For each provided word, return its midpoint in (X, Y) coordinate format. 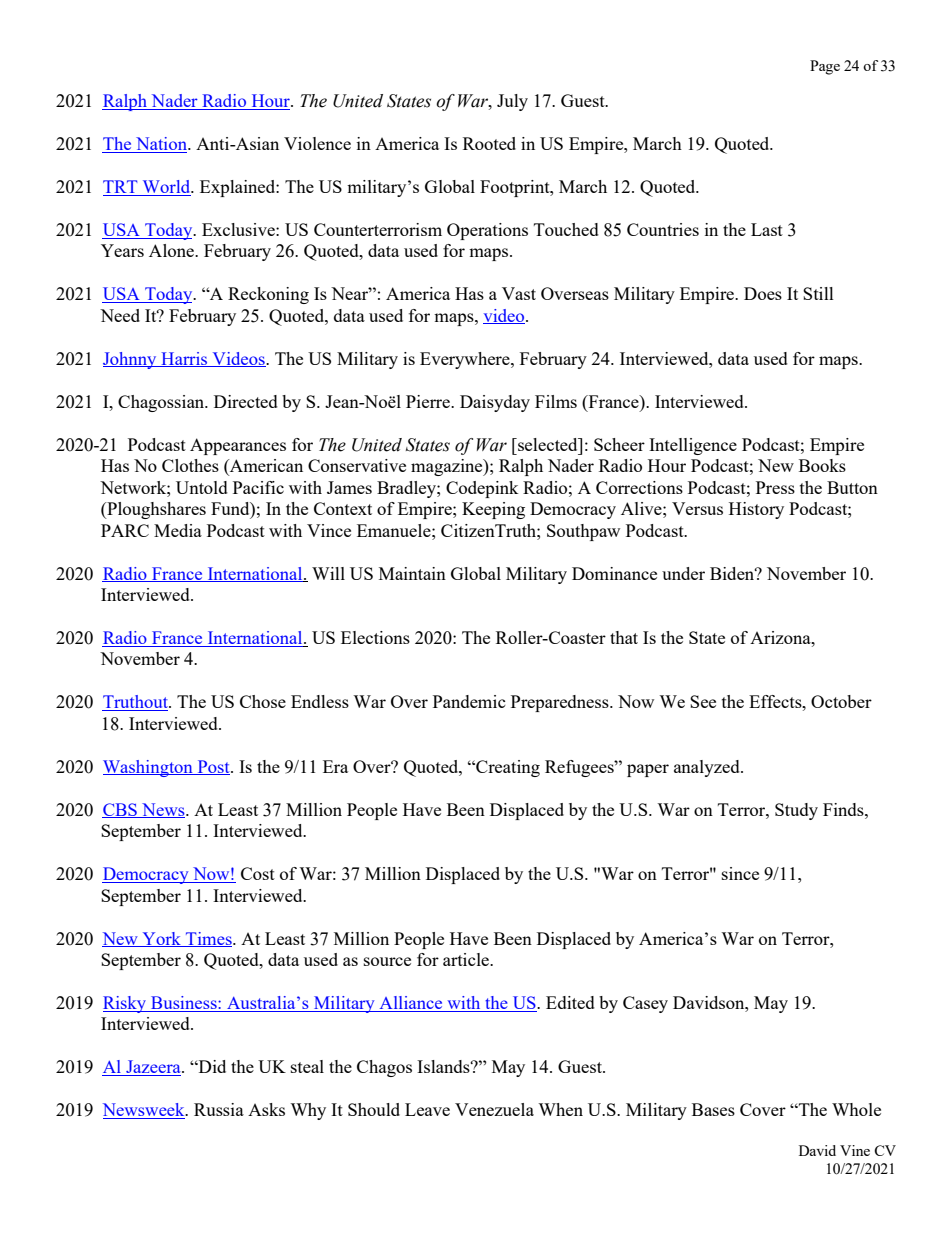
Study (796, 811)
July (512, 102)
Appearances (238, 446)
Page (825, 67)
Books (822, 465)
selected (548, 444)
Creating (507, 768)
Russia (219, 1109)
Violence (317, 143)
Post (213, 767)
